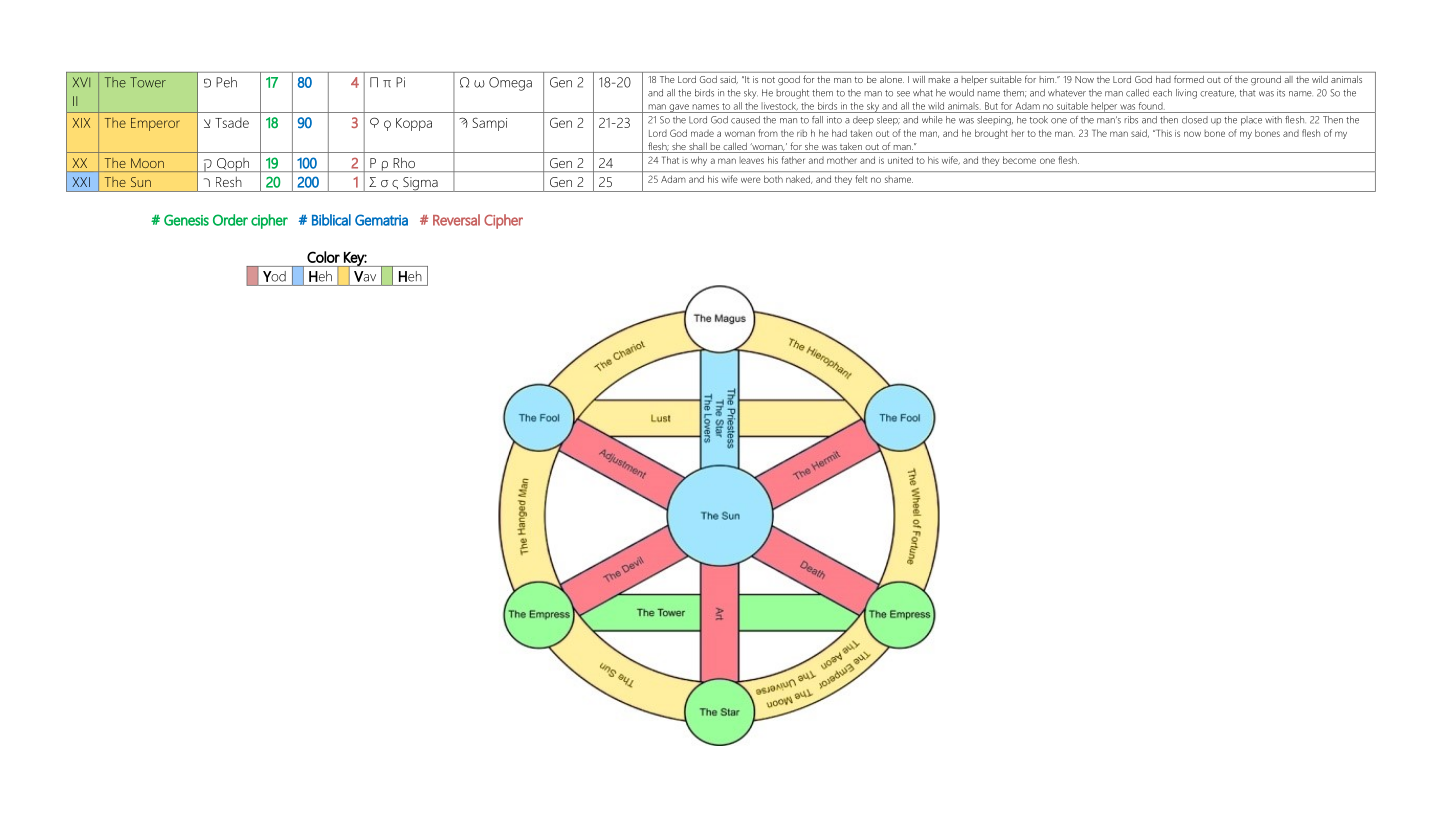 The height and width of the image is (840, 1438). What do you see at coordinates (229, 182) in the image?
I see `Resh` at bounding box center [229, 182].
